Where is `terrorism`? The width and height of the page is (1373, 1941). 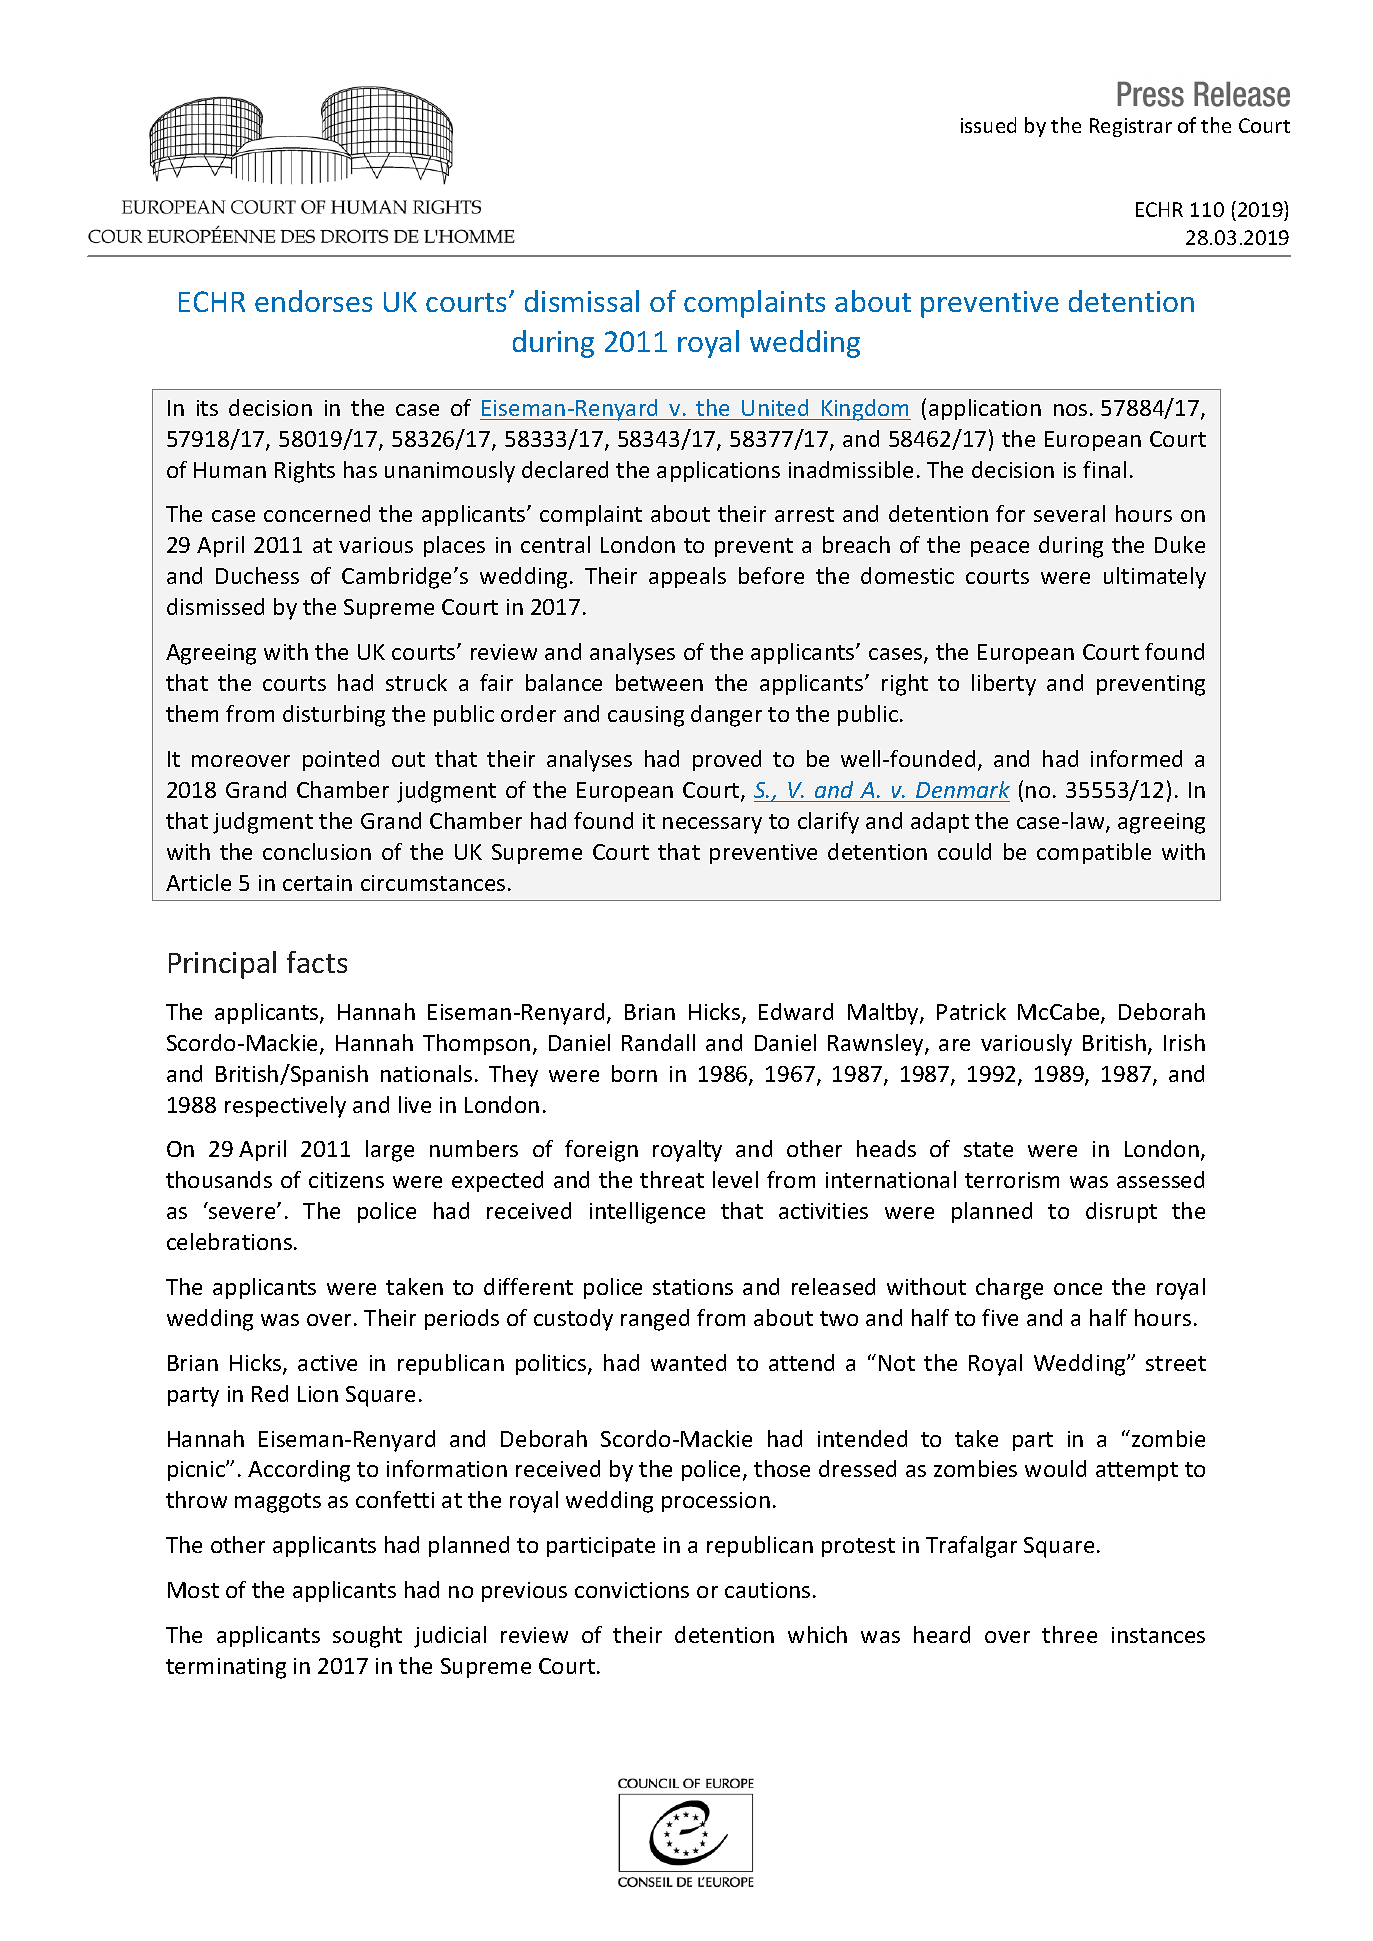 terrorism is located at coordinates (1012, 1180).
